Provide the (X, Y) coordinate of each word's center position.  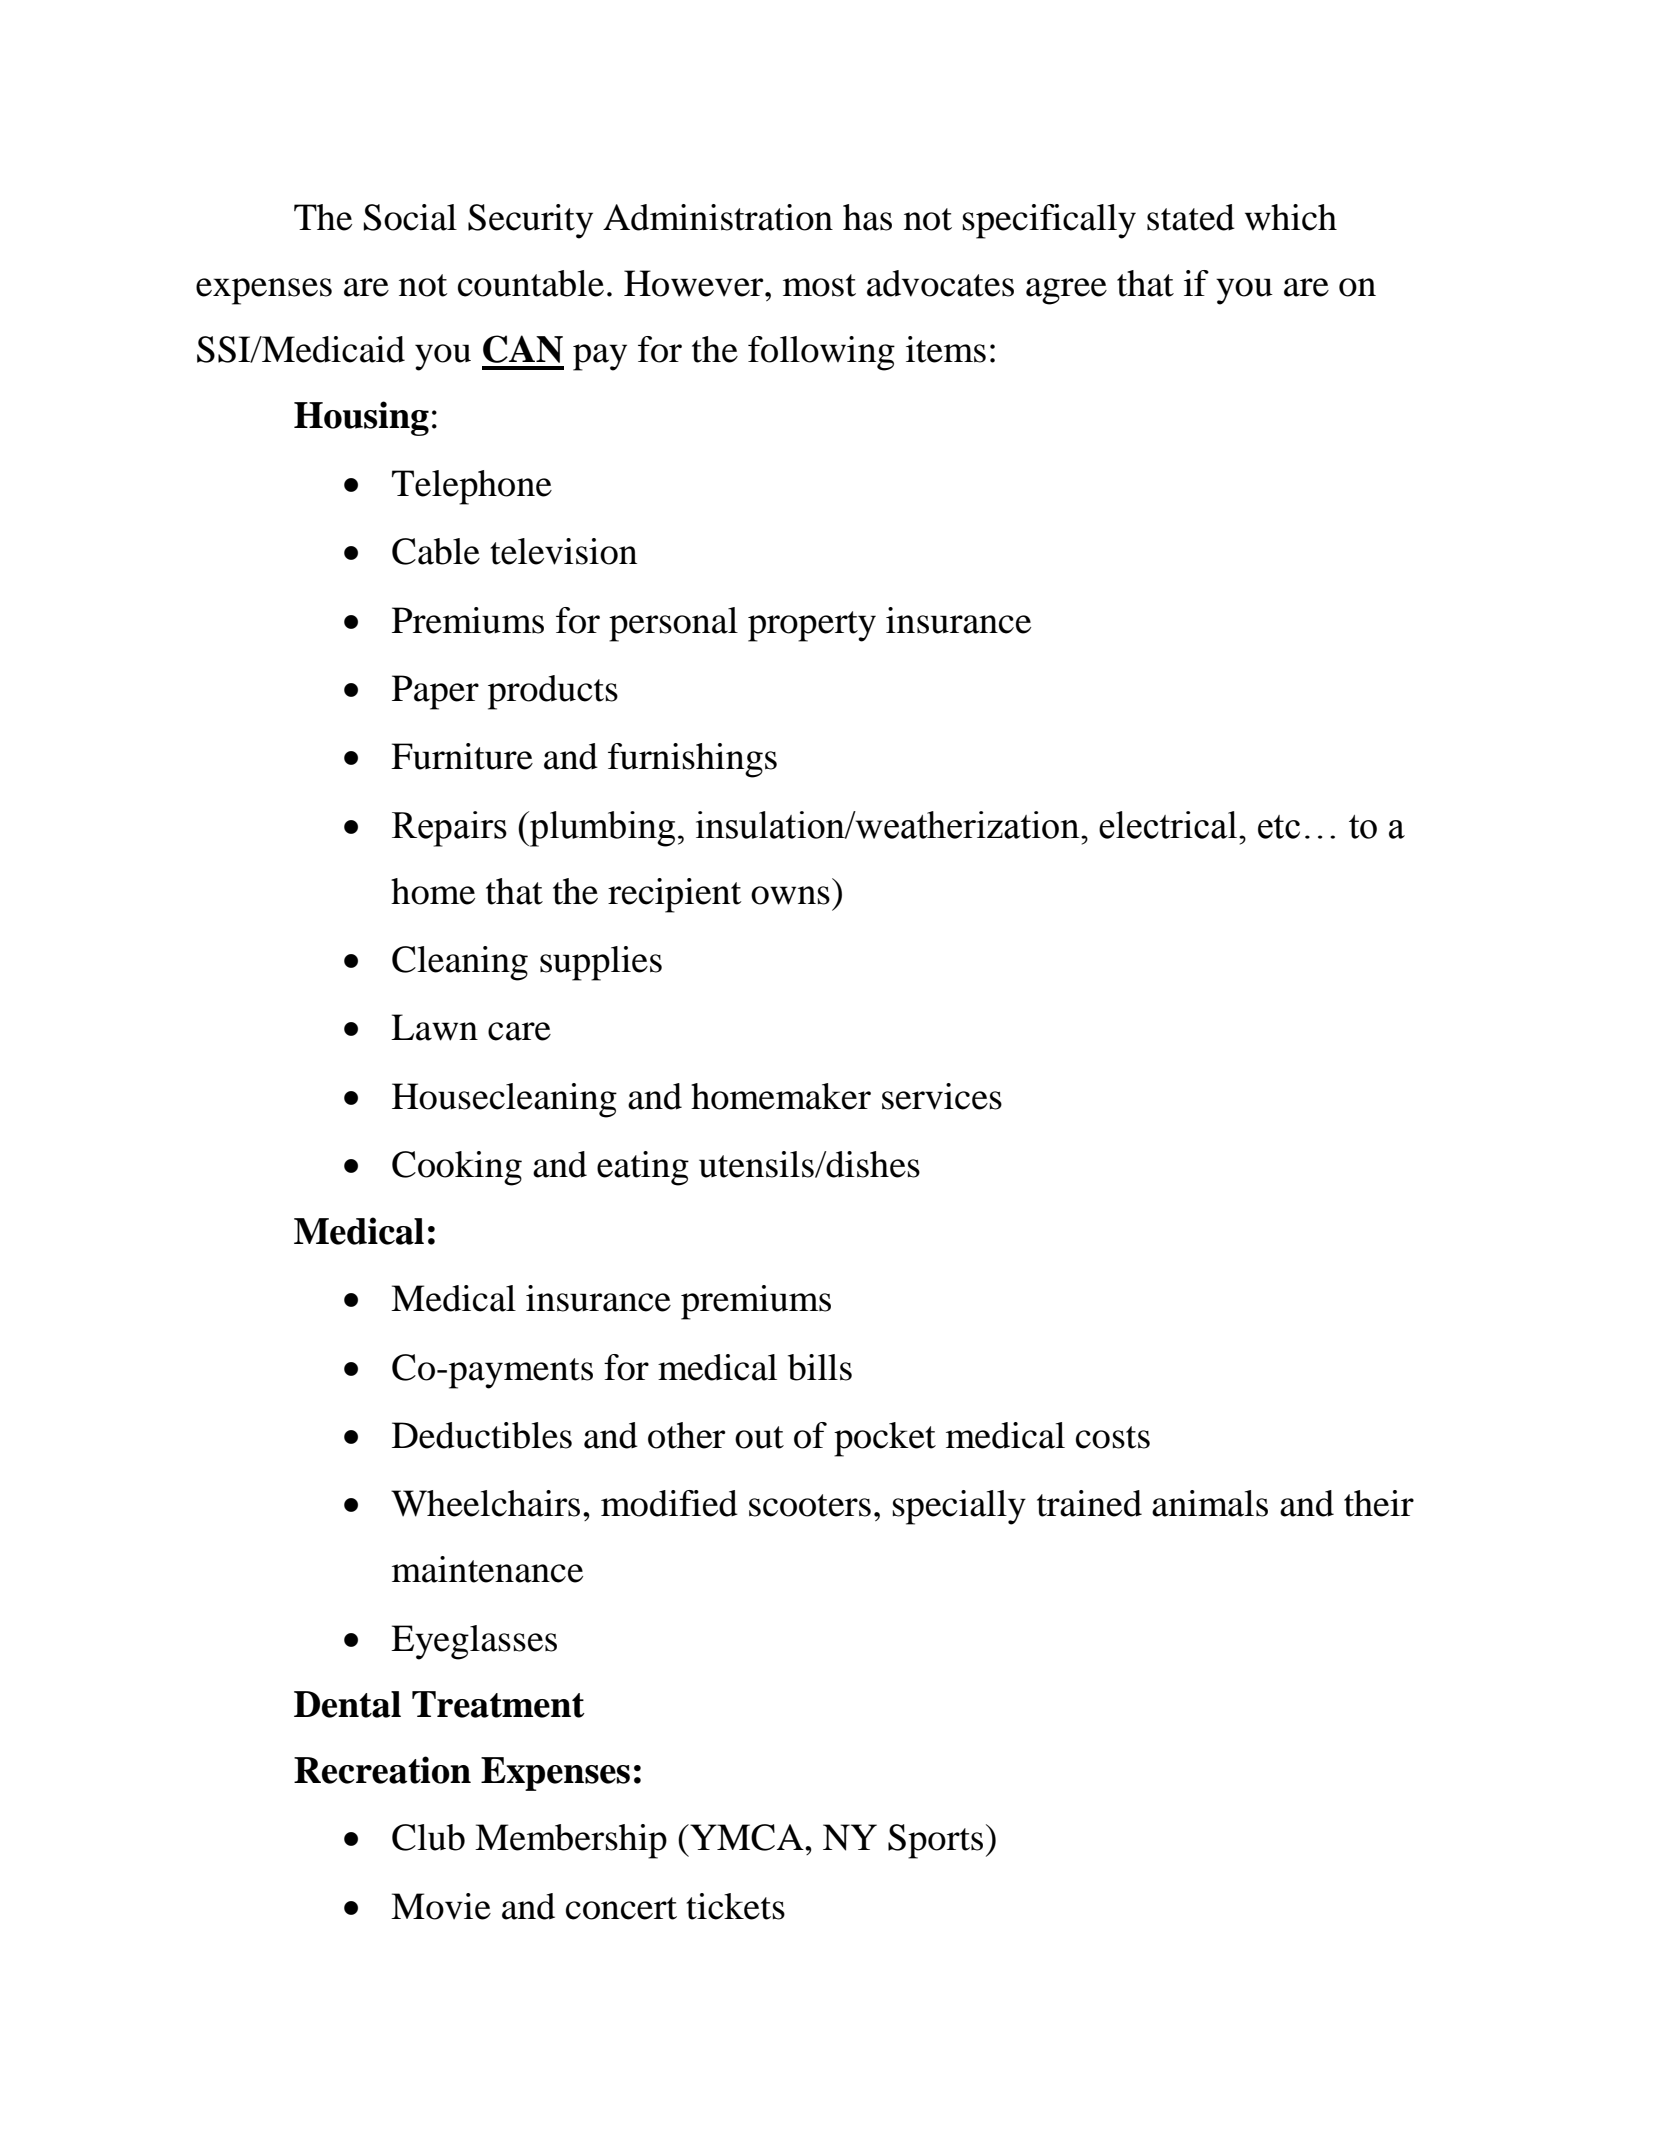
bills (820, 1367)
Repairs (449, 829)
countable (531, 283)
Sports (935, 1841)
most (819, 285)
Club (428, 1837)
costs (1113, 1437)
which (1291, 217)
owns (790, 895)
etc (1279, 827)
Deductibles (482, 1435)
